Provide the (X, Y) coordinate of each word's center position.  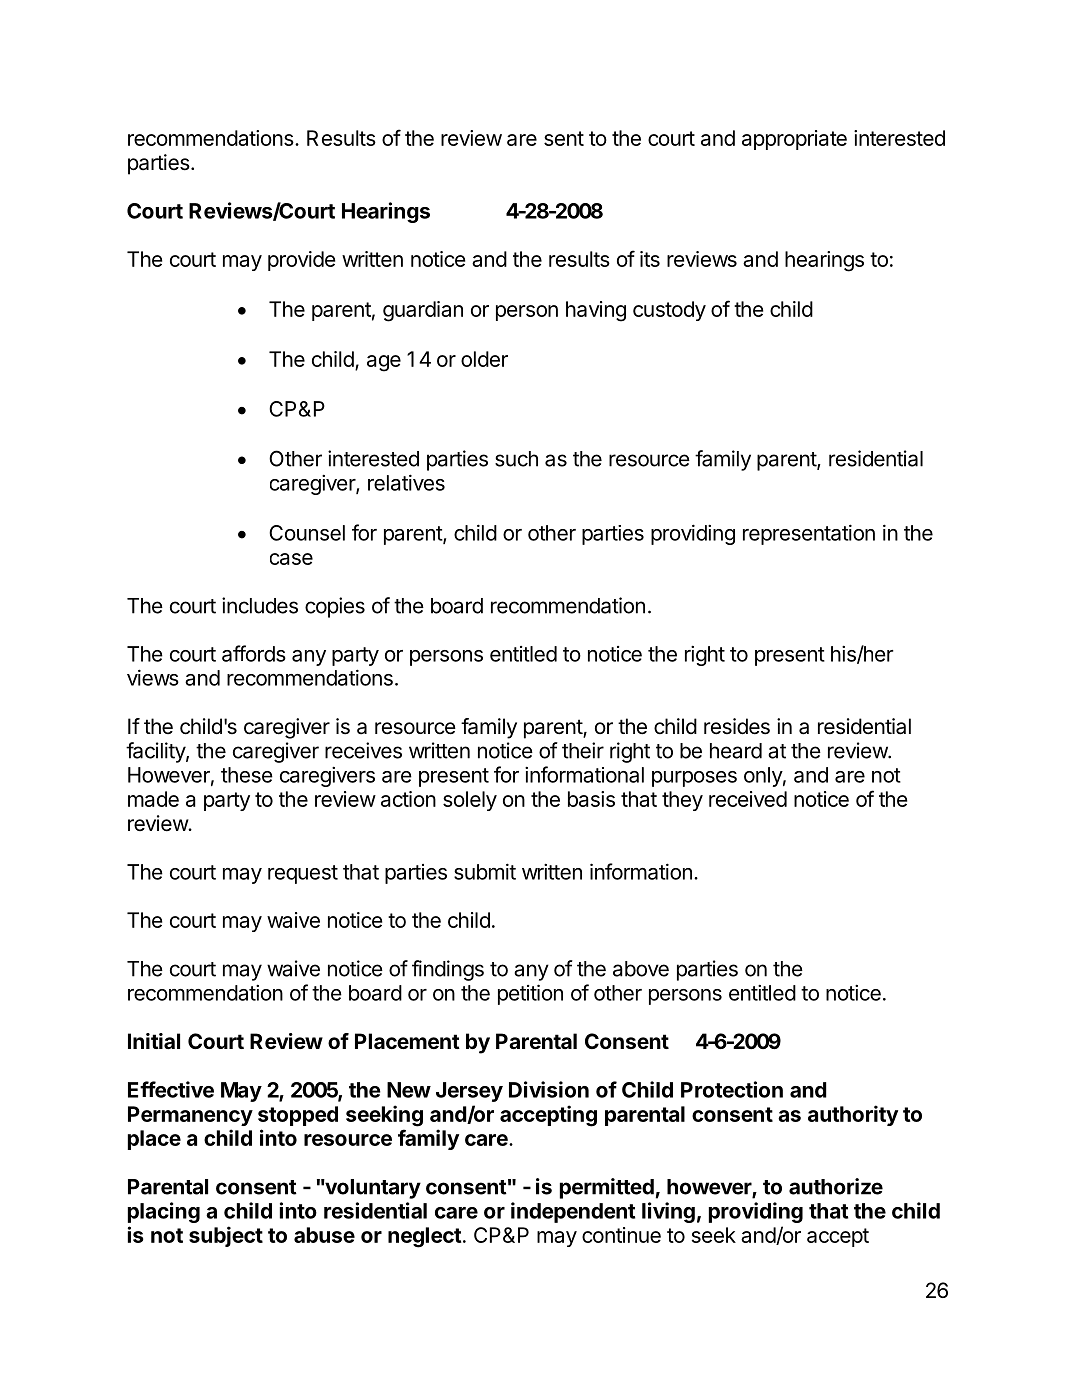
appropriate (794, 140)
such (516, 459)
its (650, 259)
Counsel (307, 533)
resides (737, 726)
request (303, 874)
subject (226, 1236)
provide (301, 261)
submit (485, 871)
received (748, 799)
